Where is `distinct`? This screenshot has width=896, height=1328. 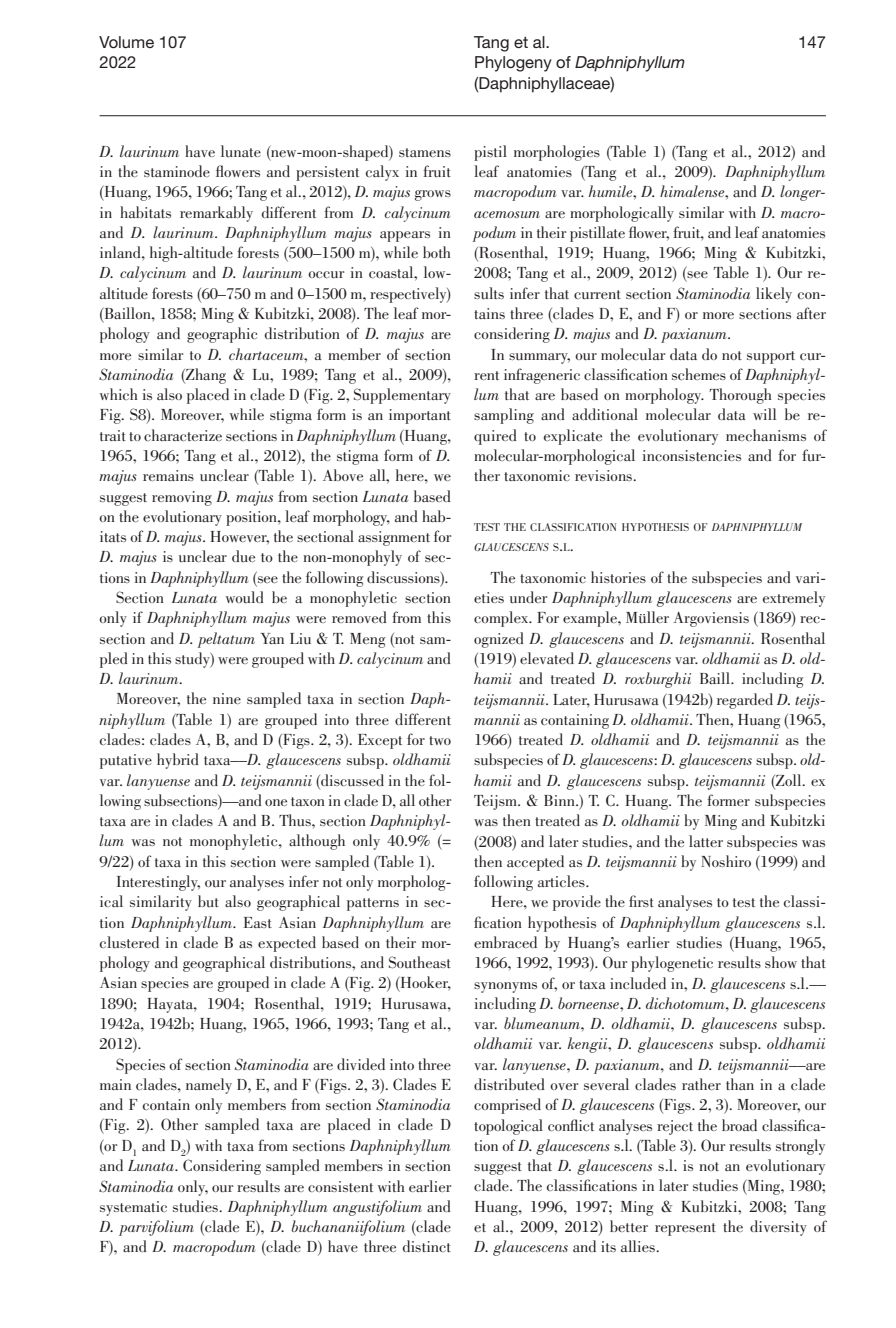
distinct is located at coordinates (426, 1246).
